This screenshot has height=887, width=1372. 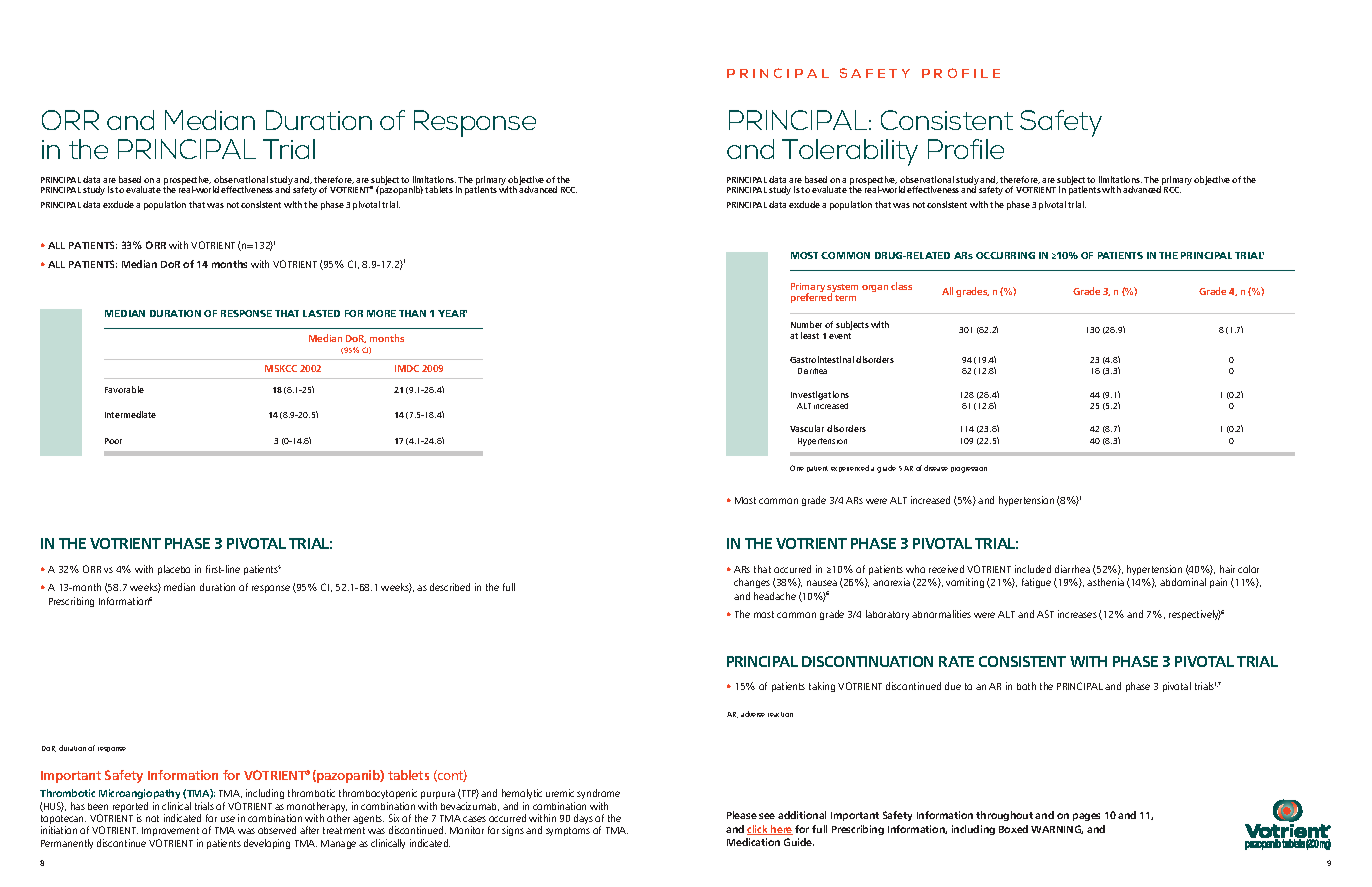 I want to click on headache, so click(x=775, y=596).
